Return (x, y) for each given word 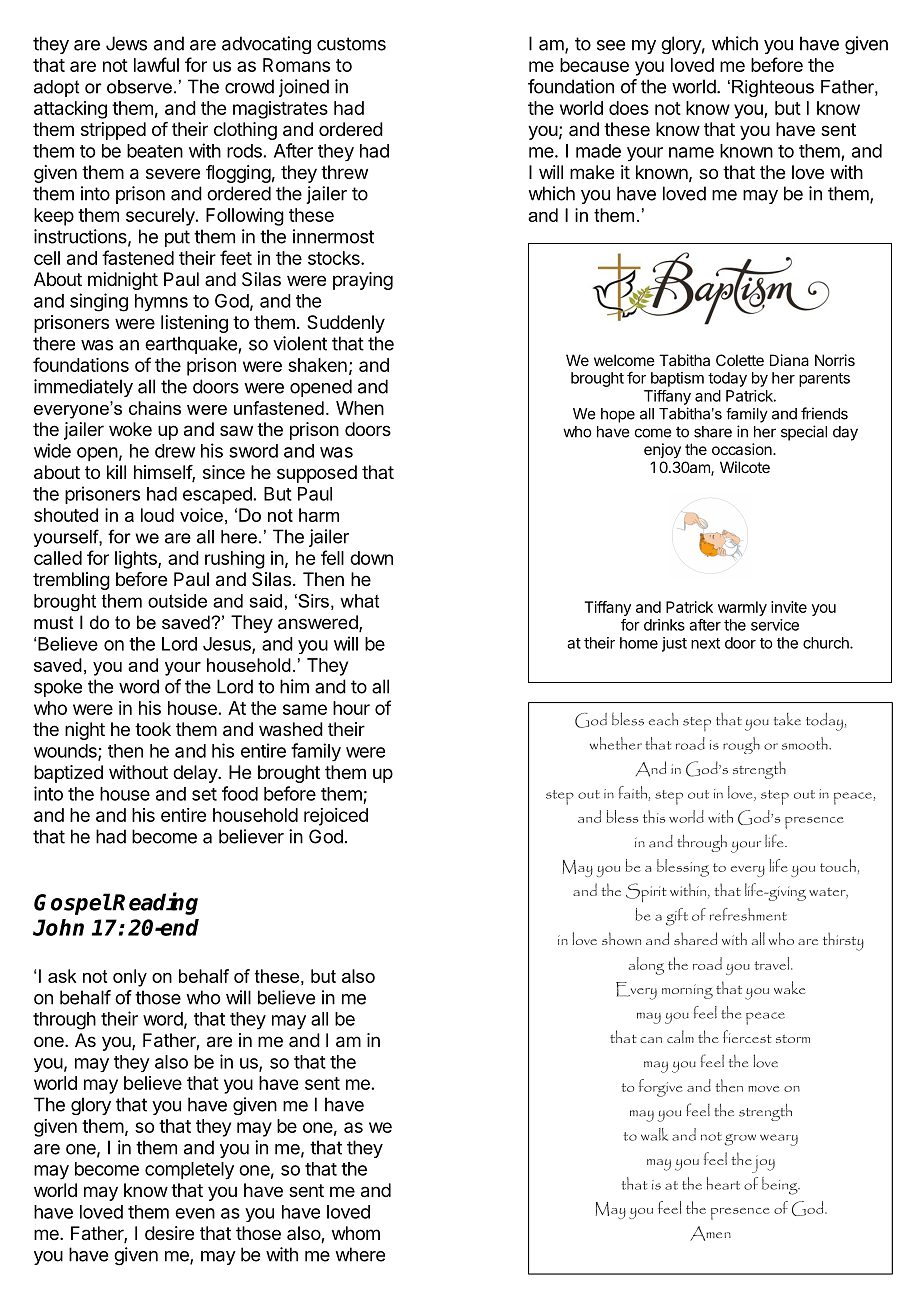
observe (139, 87)
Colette (740, 360)
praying (363, 281)
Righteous (773, 88)
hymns (161, 302)
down (371, 558)
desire (169, 1233)
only (130, 978)
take (787, 719)
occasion (743, 449)
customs (351, 44)
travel (773, 963)
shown (621, 938)
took (153, 729)
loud (157, 515)
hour (351, 708)
